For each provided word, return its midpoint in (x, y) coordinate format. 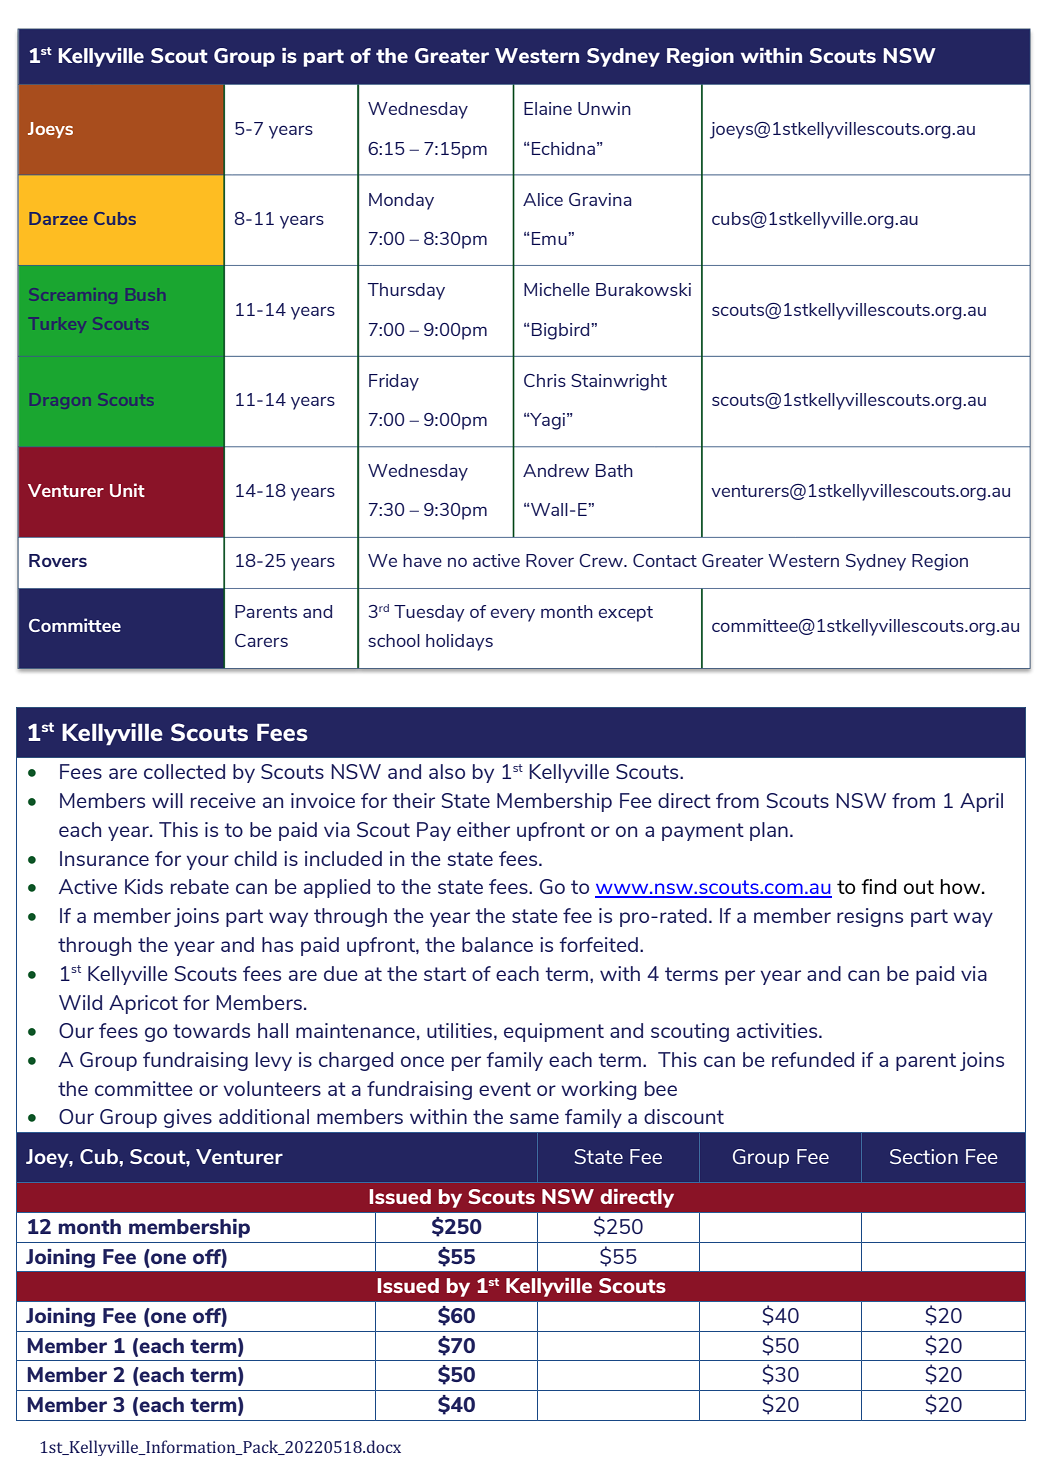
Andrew (556, 470)
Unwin (604, 108)
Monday (401, 201)
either (483, 829)
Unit (127, 490)
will (167, 800)
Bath (614, 470)
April (981, 802)
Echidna (562, 148)
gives (188, 1118)
